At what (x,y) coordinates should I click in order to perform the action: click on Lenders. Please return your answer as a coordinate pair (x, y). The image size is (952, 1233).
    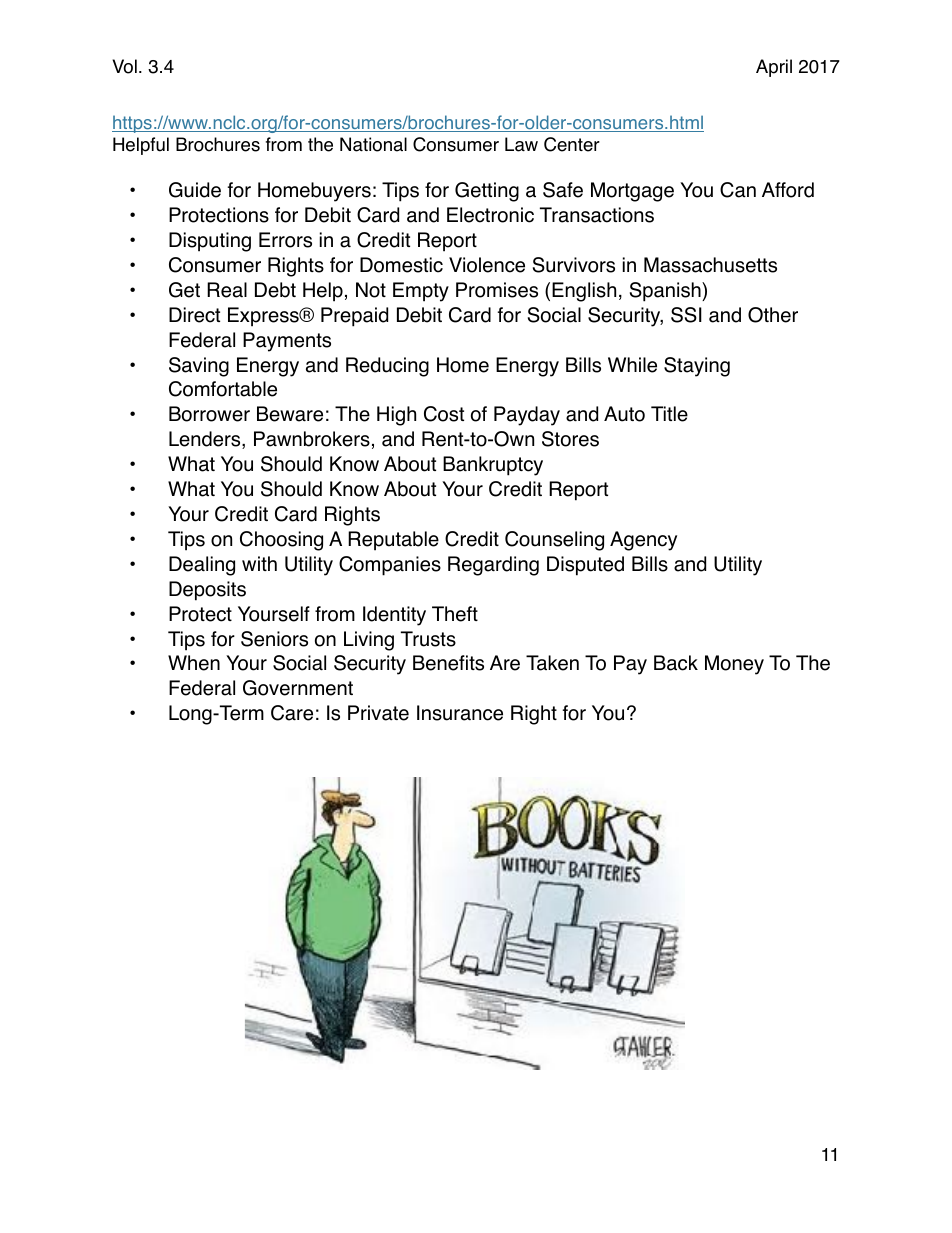
    Looking at the image, I should click on (206, 440).
